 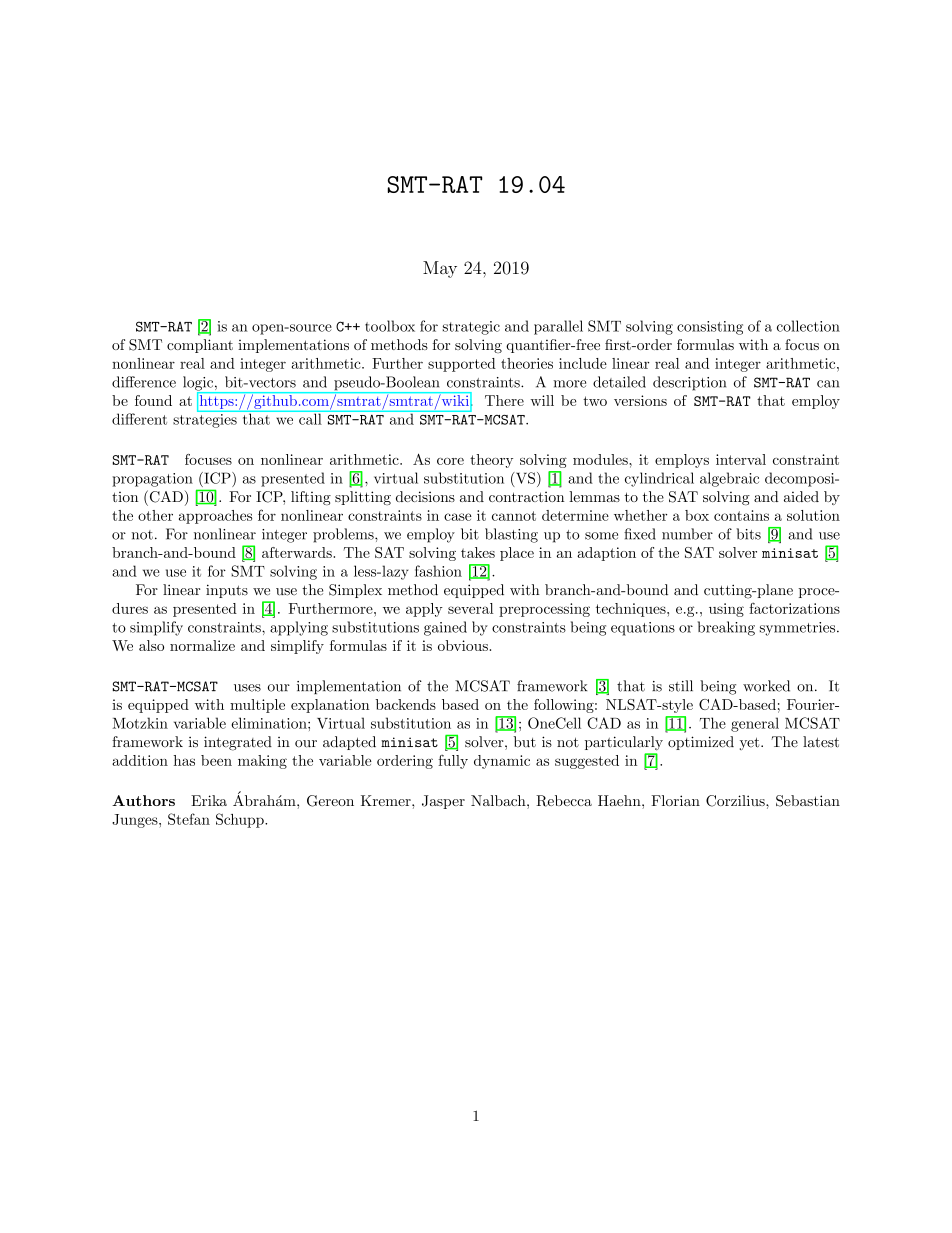 What do you see at coordinates (215, 517) in the screenshot?
I see `approaches` at bounding box center [215, 517].
